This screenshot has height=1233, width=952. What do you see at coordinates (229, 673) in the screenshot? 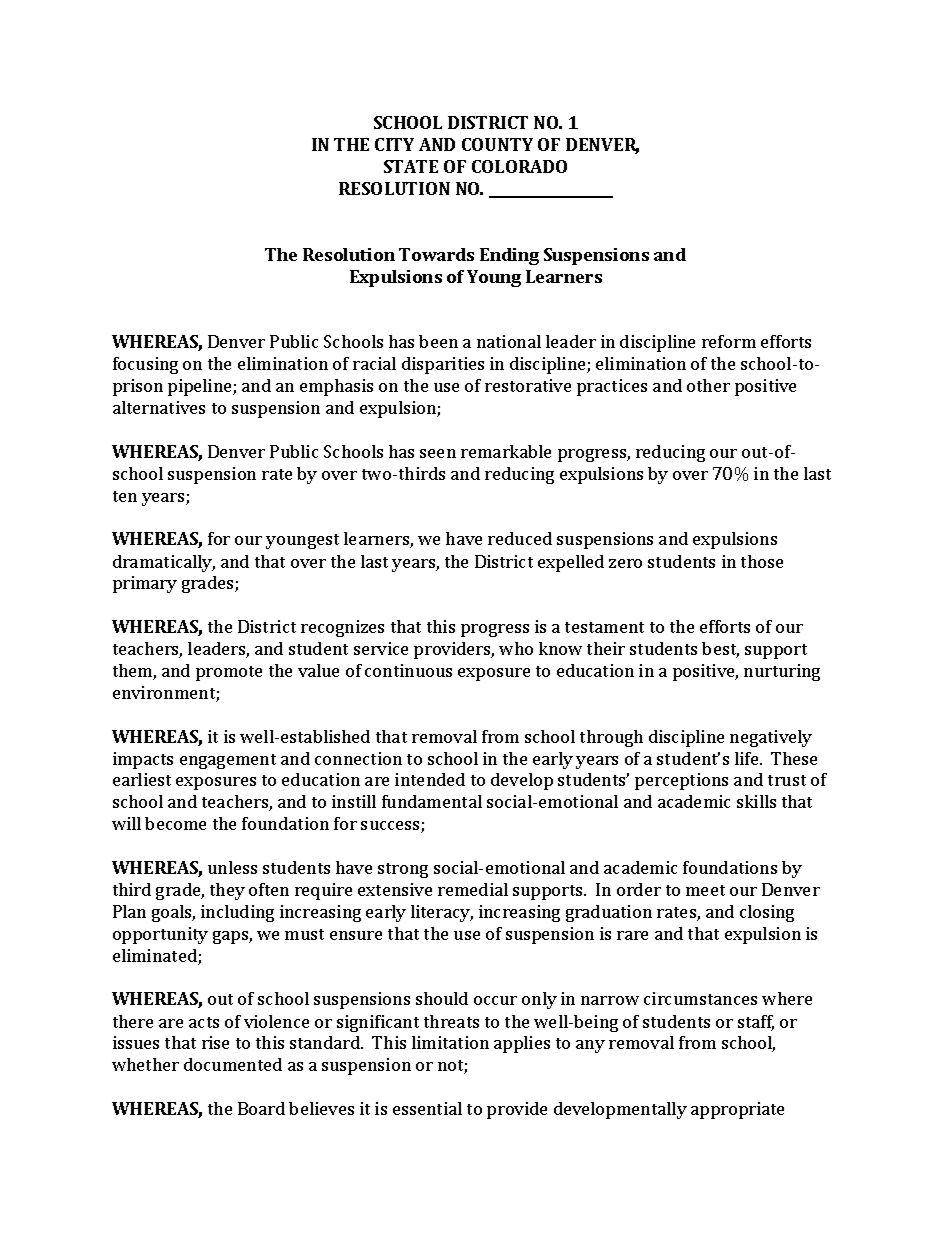
I see `promote` at bounding box center [229, 673].
